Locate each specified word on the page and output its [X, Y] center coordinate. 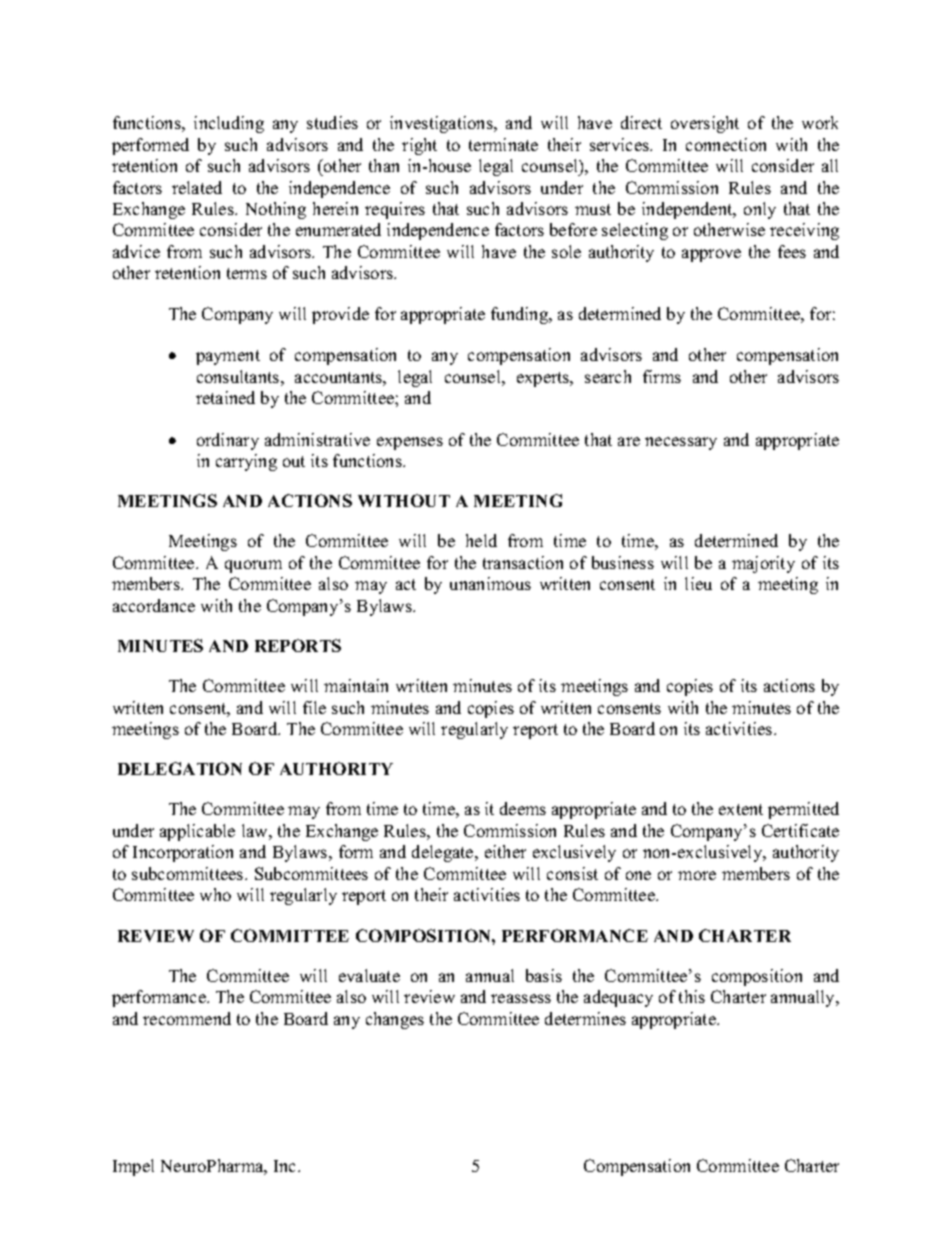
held [481, 540]
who [215, 894]
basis [544, 975]
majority [763, 564]
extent [741, 809]
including [229, 124]
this [692, 996]
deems [523, 808]
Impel [133, 1167]
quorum [253, 566]
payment [228, 357]
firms [662, 376]
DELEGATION [180, 768]
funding [521, 315]
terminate [503, 144]
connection [726, 144]
